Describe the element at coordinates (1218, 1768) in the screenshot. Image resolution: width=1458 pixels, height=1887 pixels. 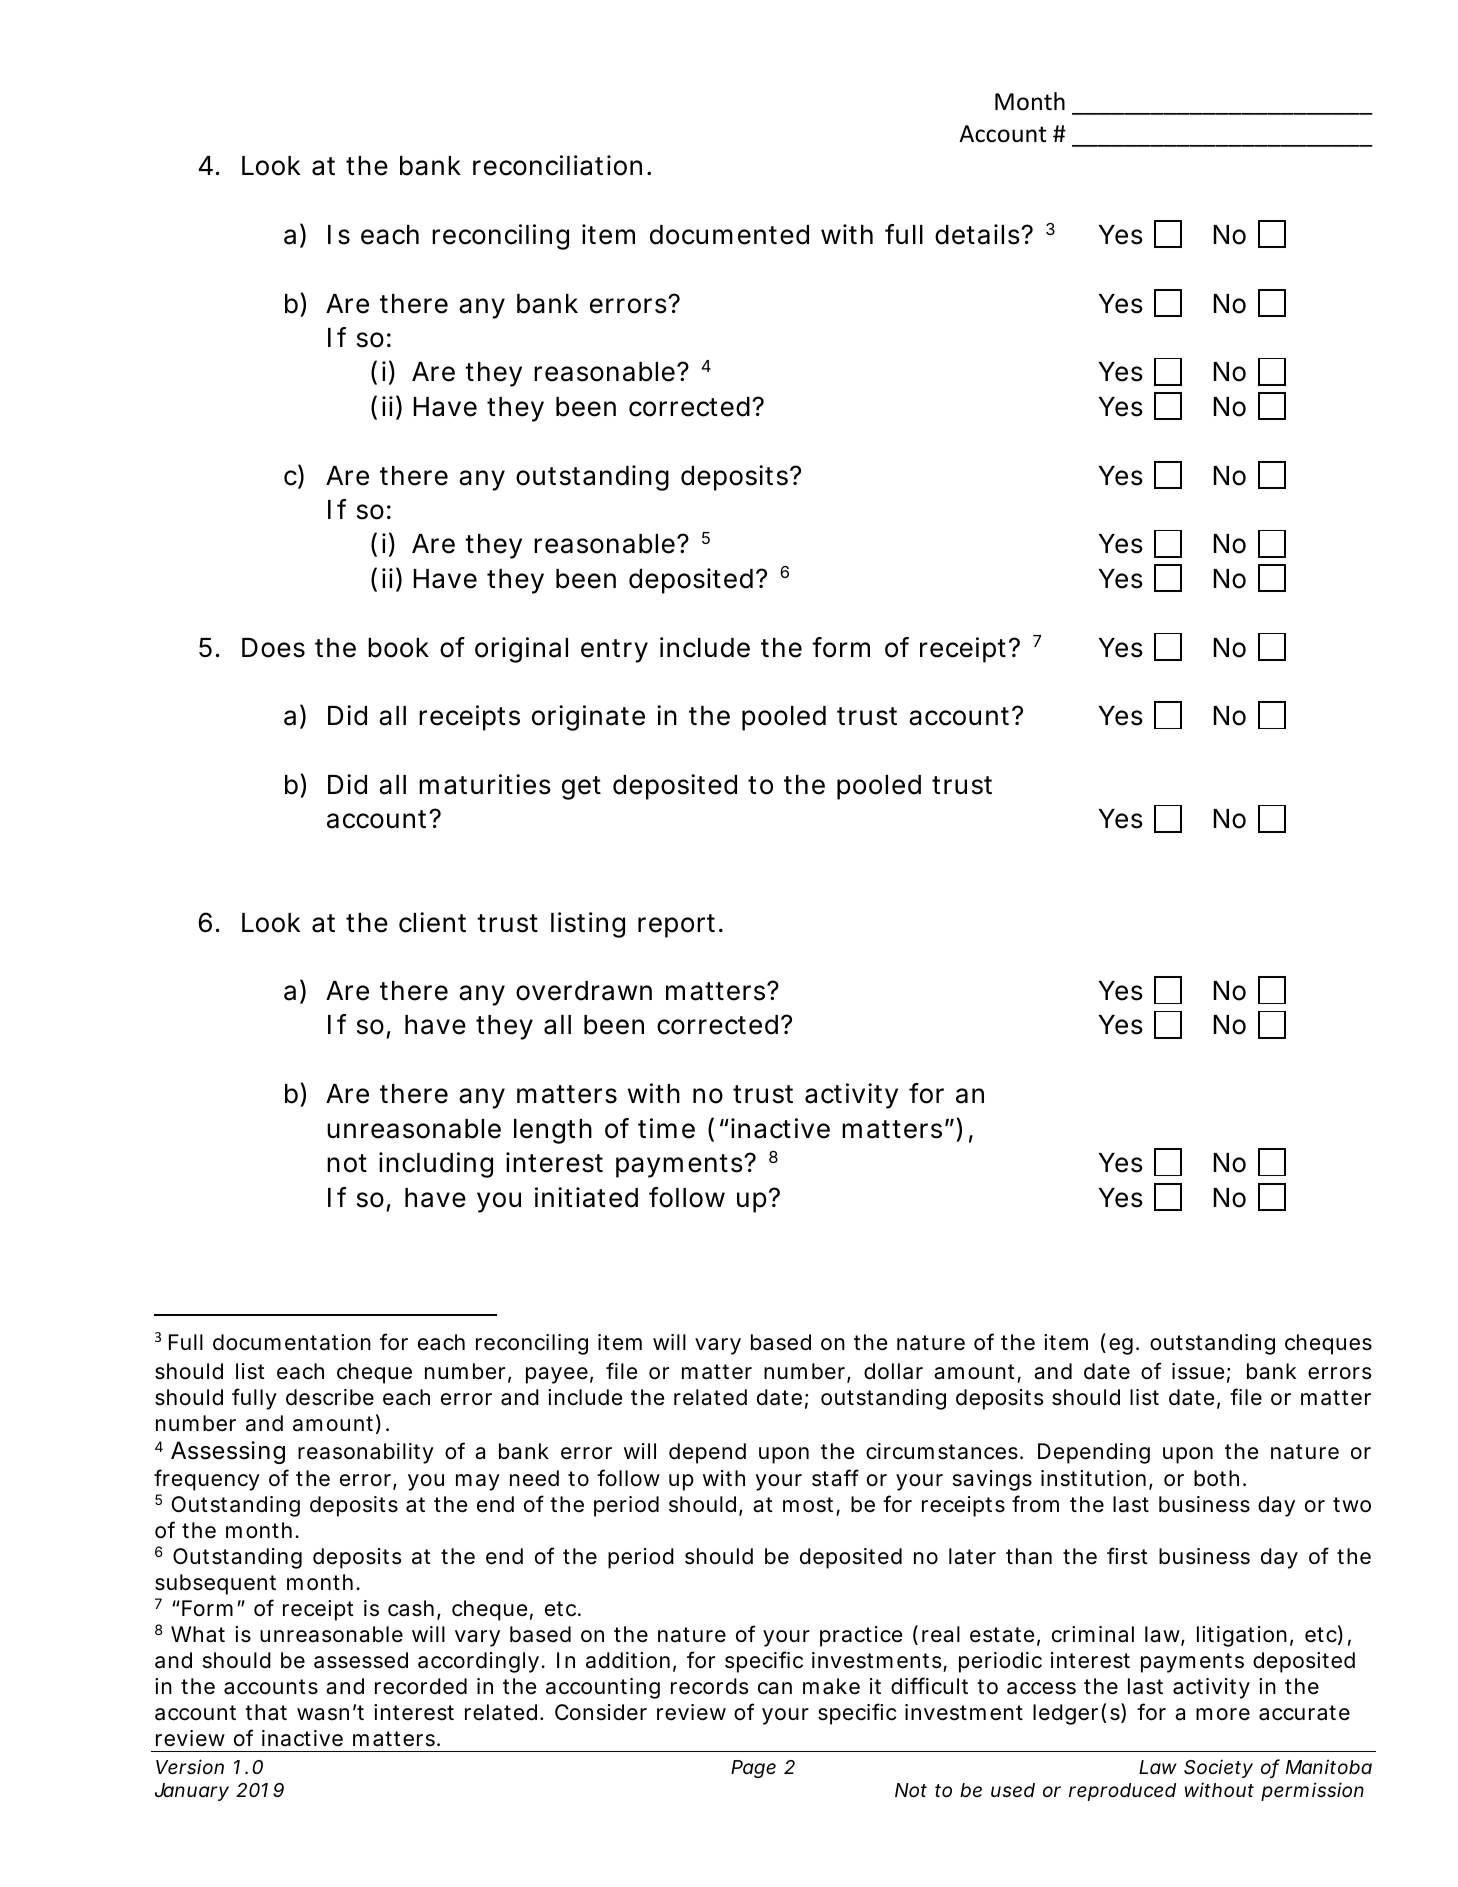
I see `Society` at that location.
